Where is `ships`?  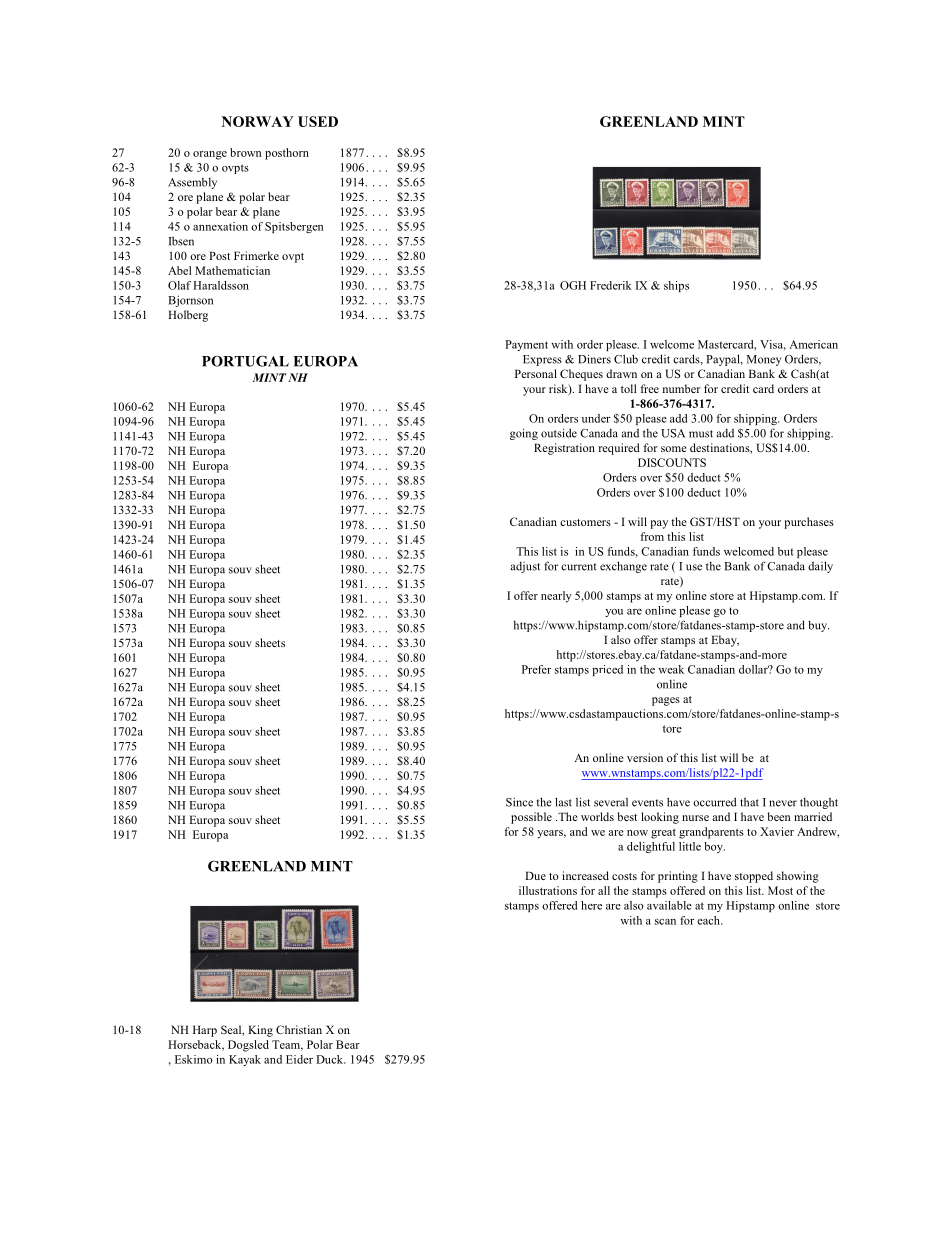
ships is located at coordinates (676, 286).
